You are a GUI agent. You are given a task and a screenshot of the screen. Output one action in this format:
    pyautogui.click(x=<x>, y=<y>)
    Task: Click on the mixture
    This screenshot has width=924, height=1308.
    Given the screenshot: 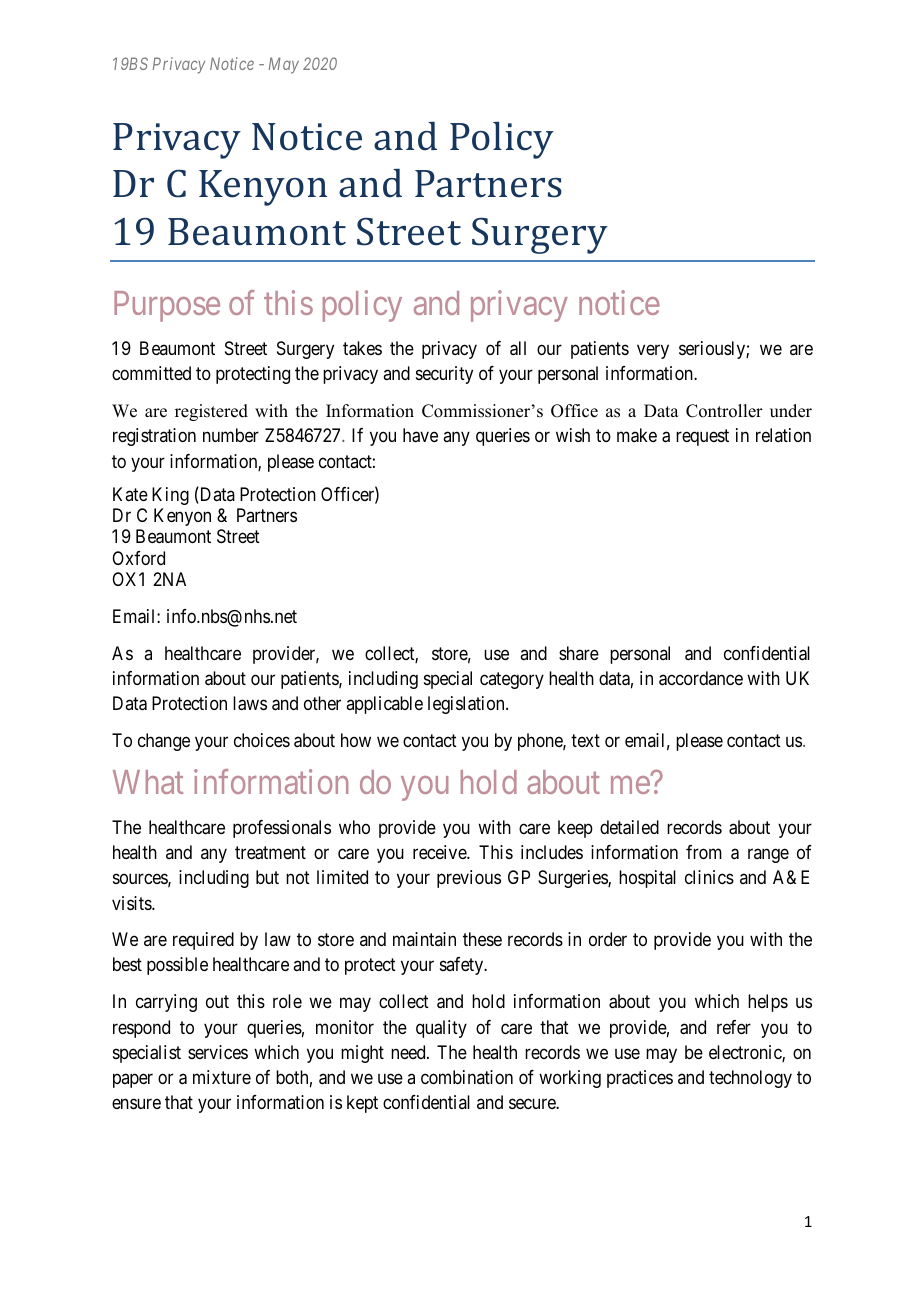 What is the action you would take?
    pyautogui.click(x=222, y=1077)
